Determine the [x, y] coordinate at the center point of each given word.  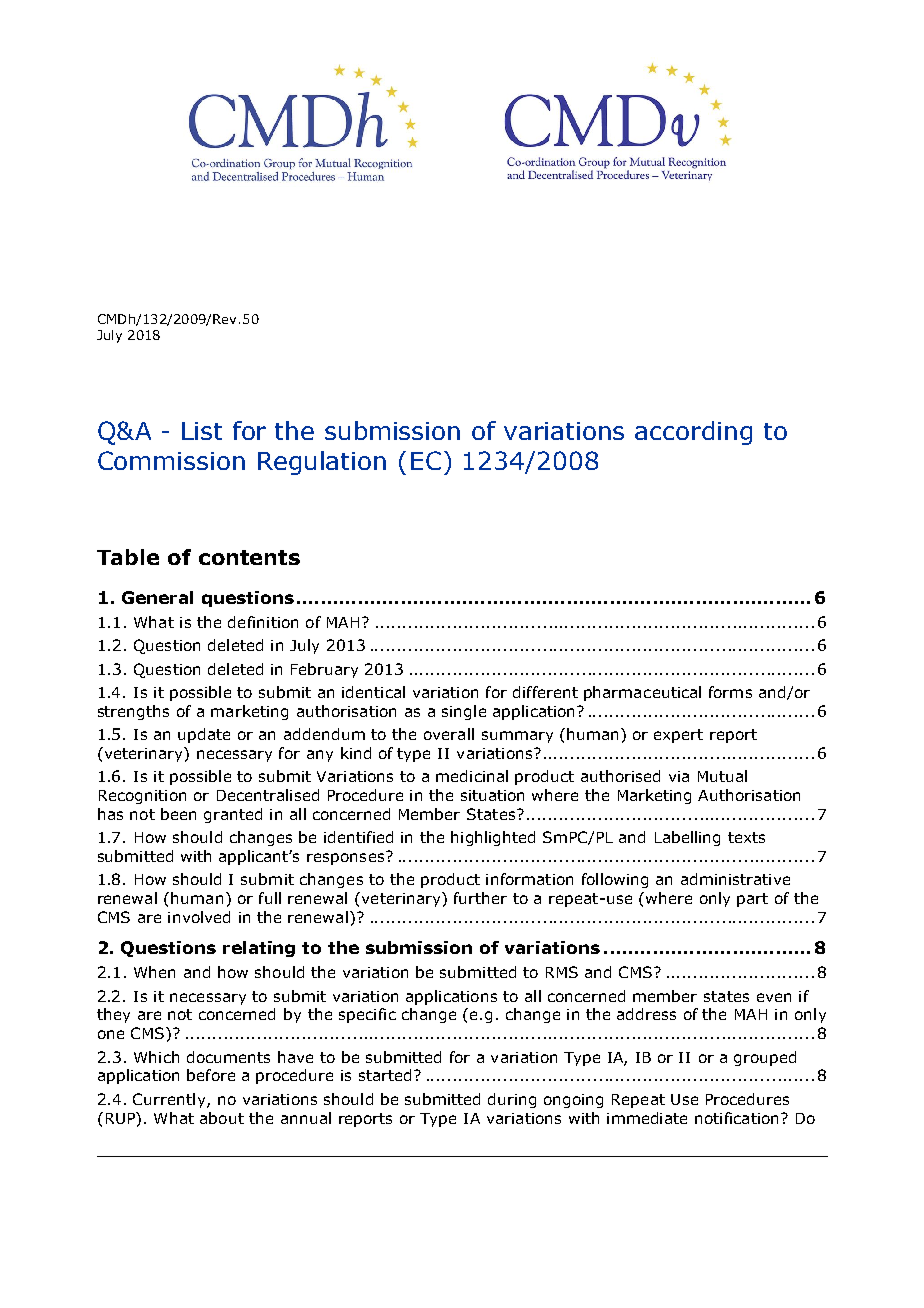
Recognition [142, 797]
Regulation [322, 463]
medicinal [472, 776]
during [512, 1100]
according [693, 433]
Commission [171, 460]
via [679, 776]
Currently [170, 1100]
